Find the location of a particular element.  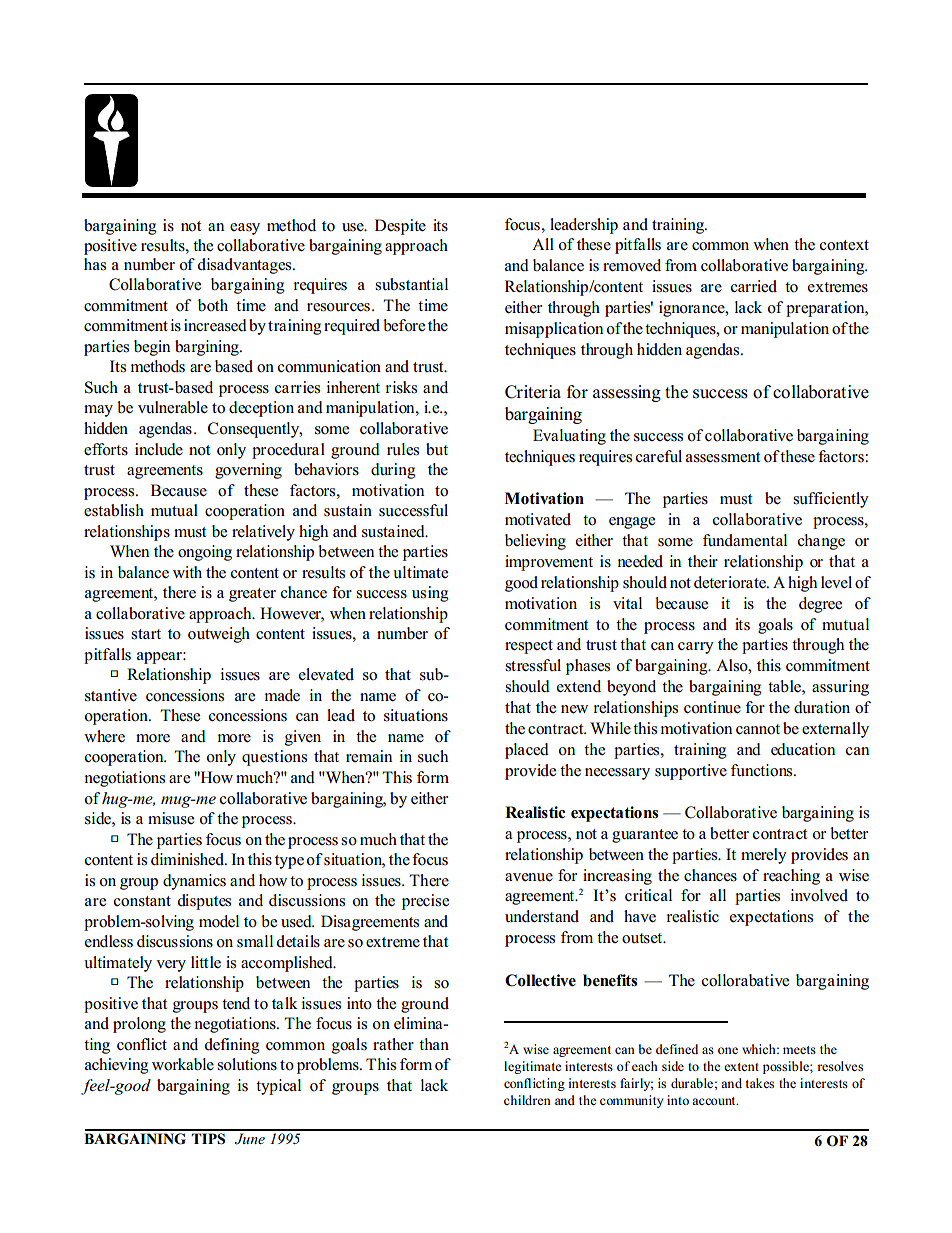

substantial is located at coordinates (411, 284).
